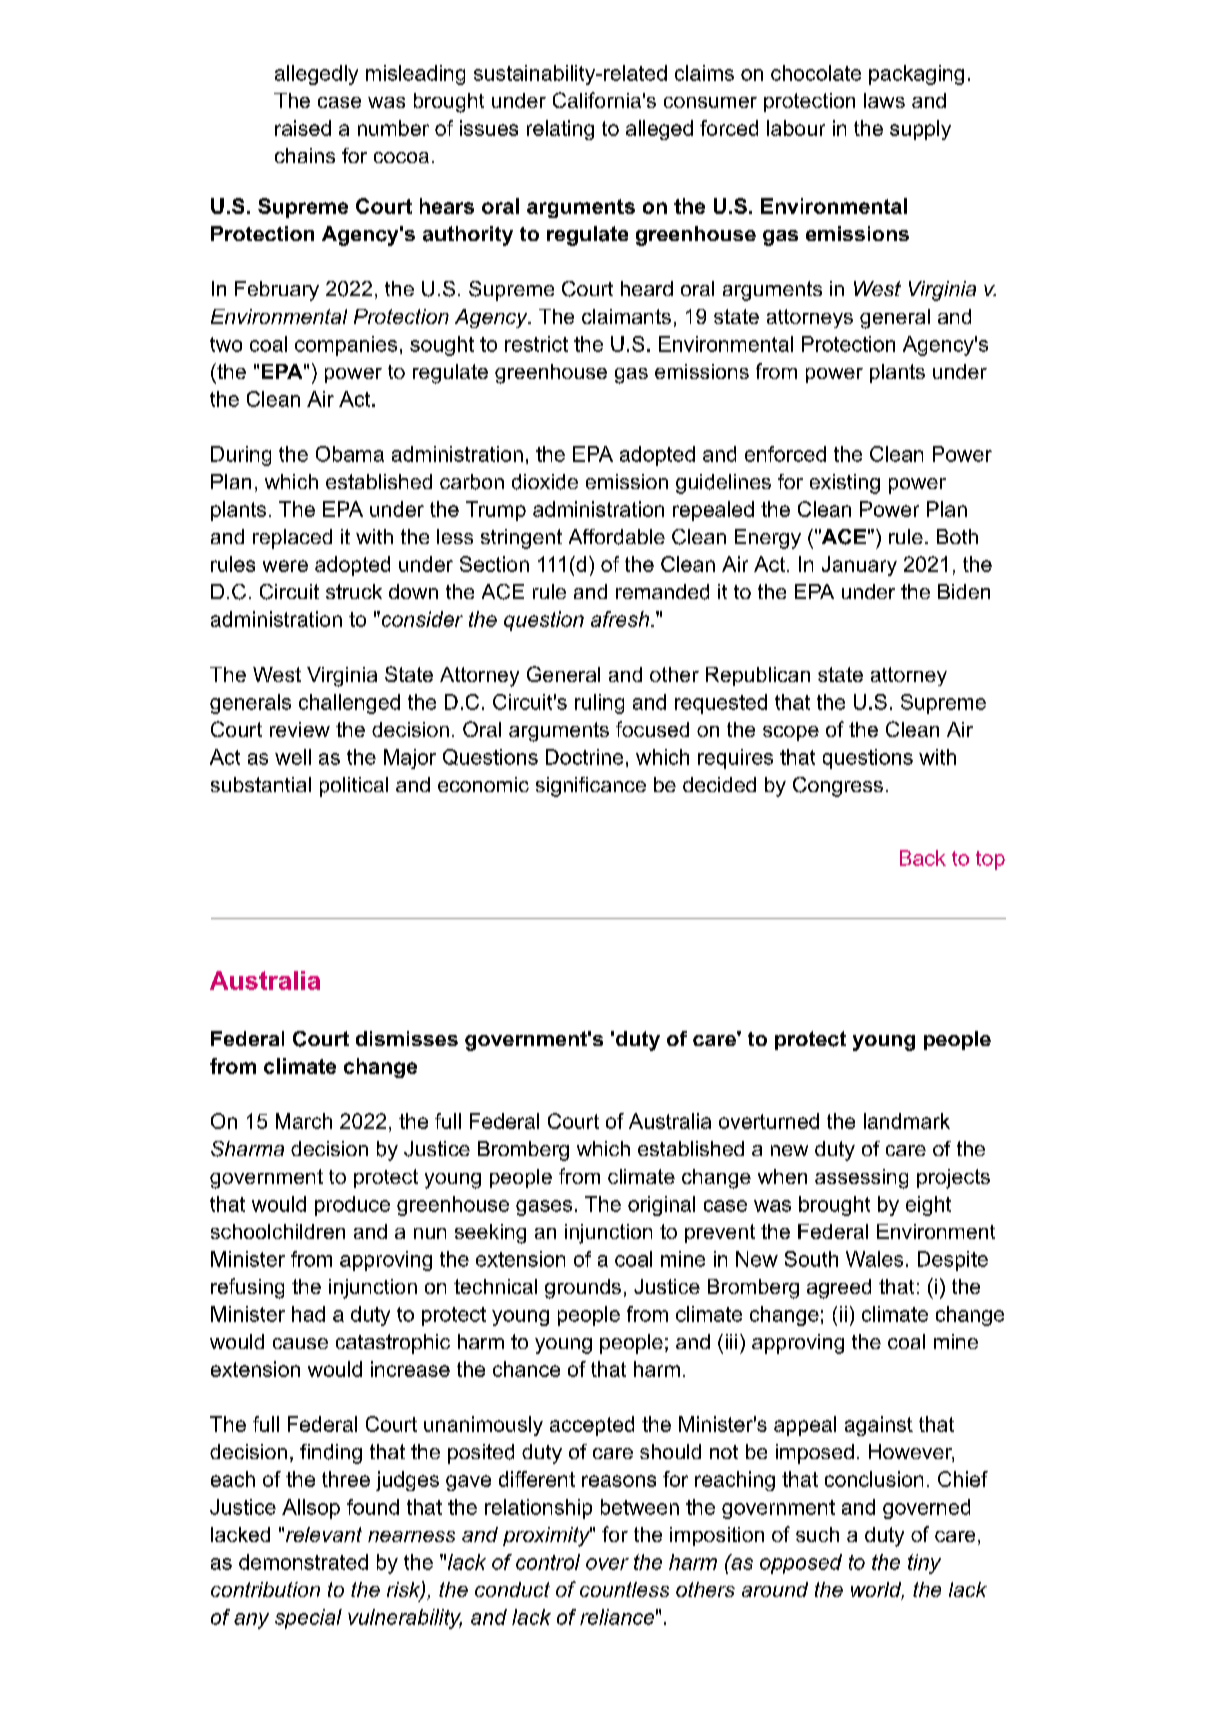  What do you see at coordinates (303, 128) in the document?
I see `raised` at bounding box center [303, 128].
